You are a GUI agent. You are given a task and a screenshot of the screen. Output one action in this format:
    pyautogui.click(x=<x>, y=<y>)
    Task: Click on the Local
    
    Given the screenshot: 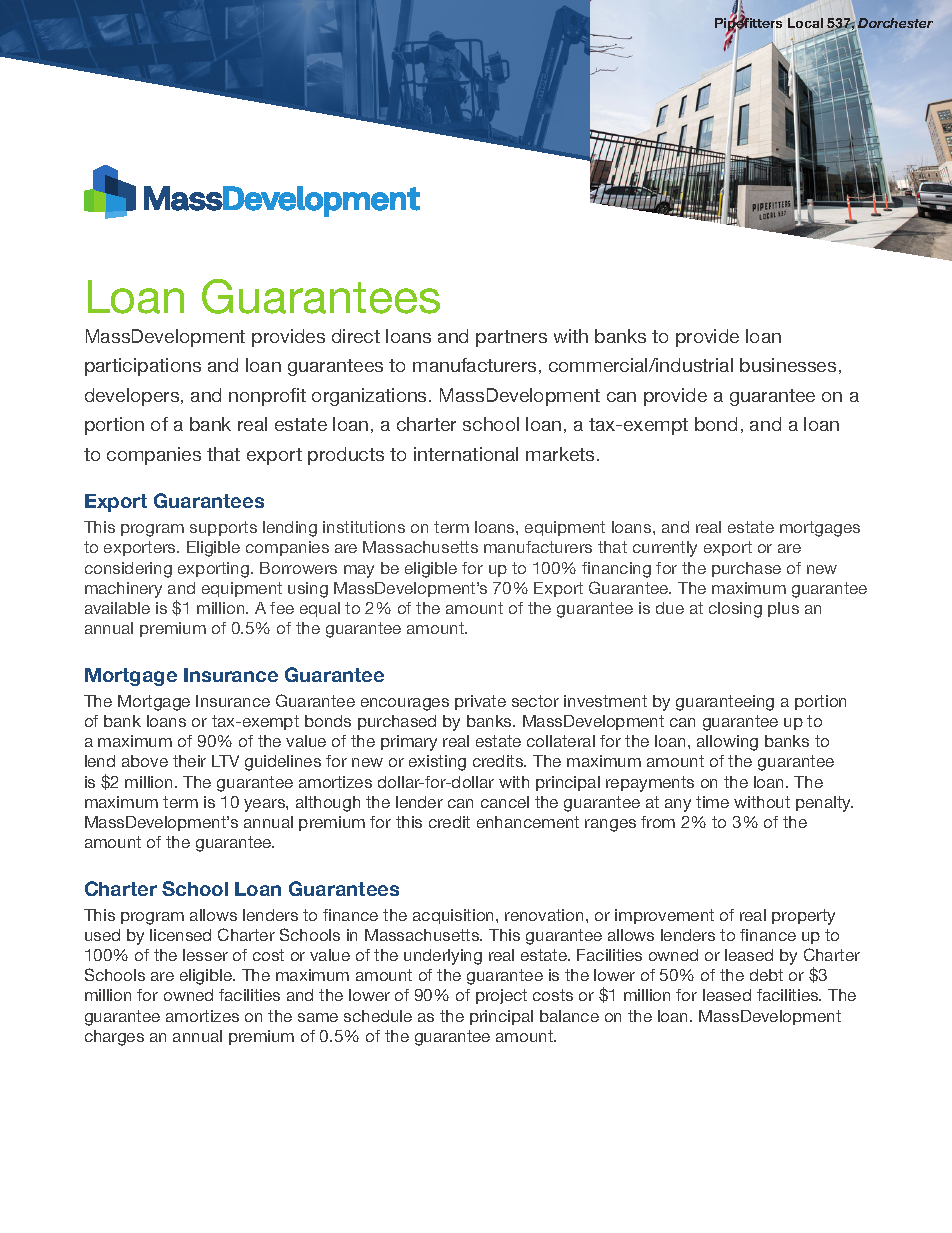 What is the action you would take?
    pyautogui.click(x=805, y=23)
